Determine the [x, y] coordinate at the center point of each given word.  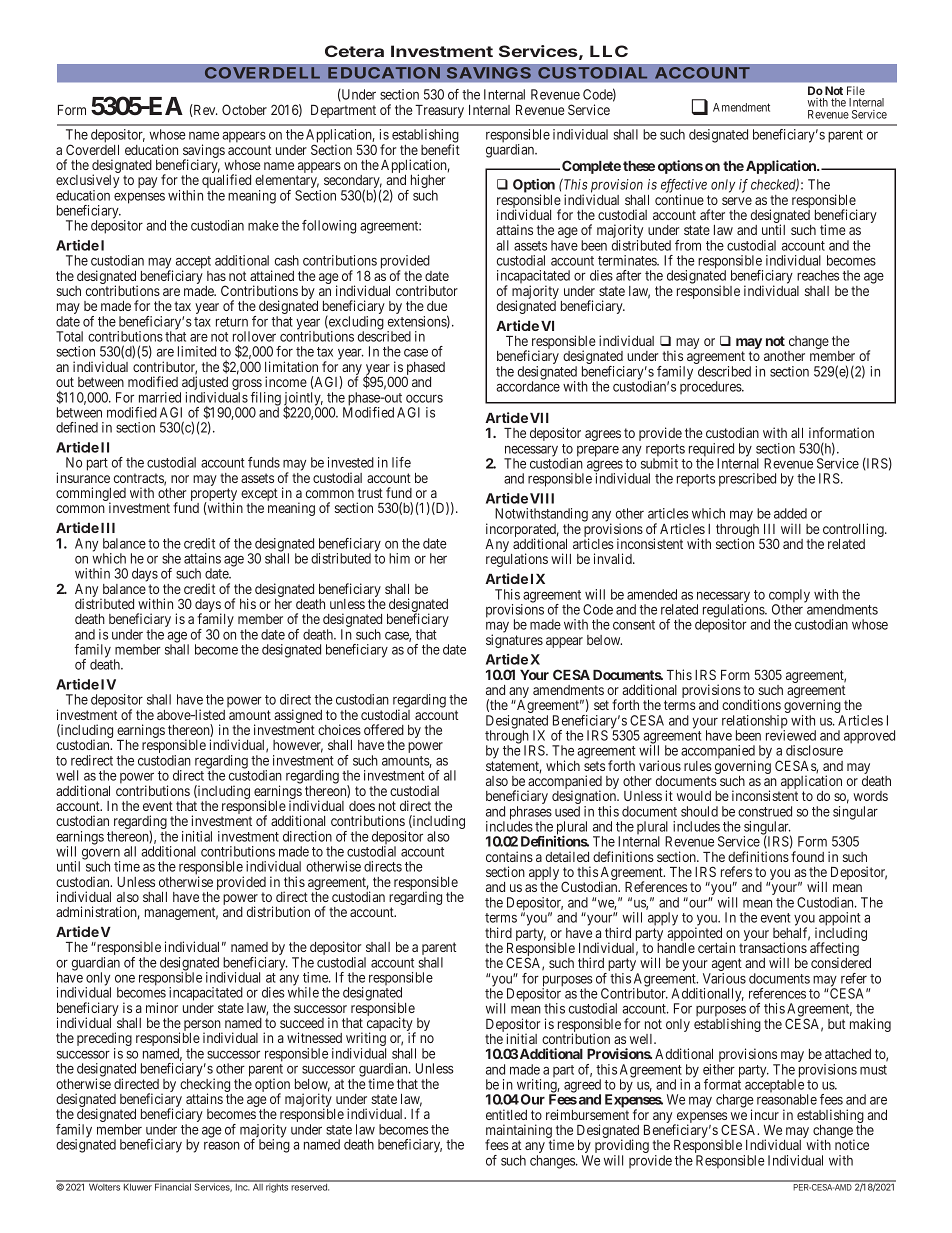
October [244, 109]
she [171, 558]
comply [789, 597]
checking [206, 1086]
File [856, 90]
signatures [514, 641]
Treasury [439, 111]
